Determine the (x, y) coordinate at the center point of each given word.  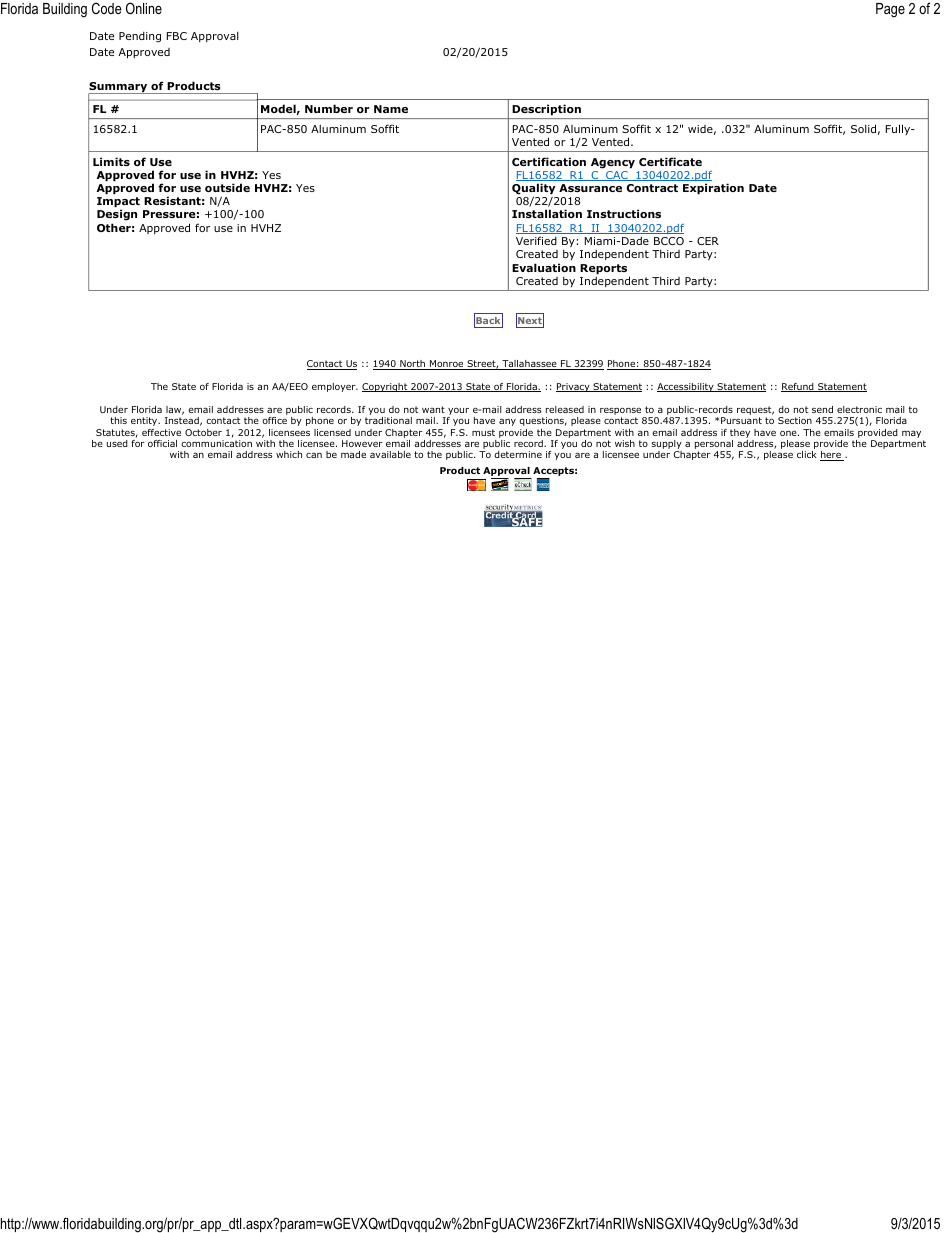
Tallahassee (529, 365)
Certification (549, 161)
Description (546, 111)
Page (890, 10)
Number (329, 108)
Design (117, 216)
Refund (798, 387)
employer (335, 387)
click (807, 454)
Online (144, 8)
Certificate (670, 161)
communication (216, 443)
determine (518, 454)
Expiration (713, 188)
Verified (536, 240)
